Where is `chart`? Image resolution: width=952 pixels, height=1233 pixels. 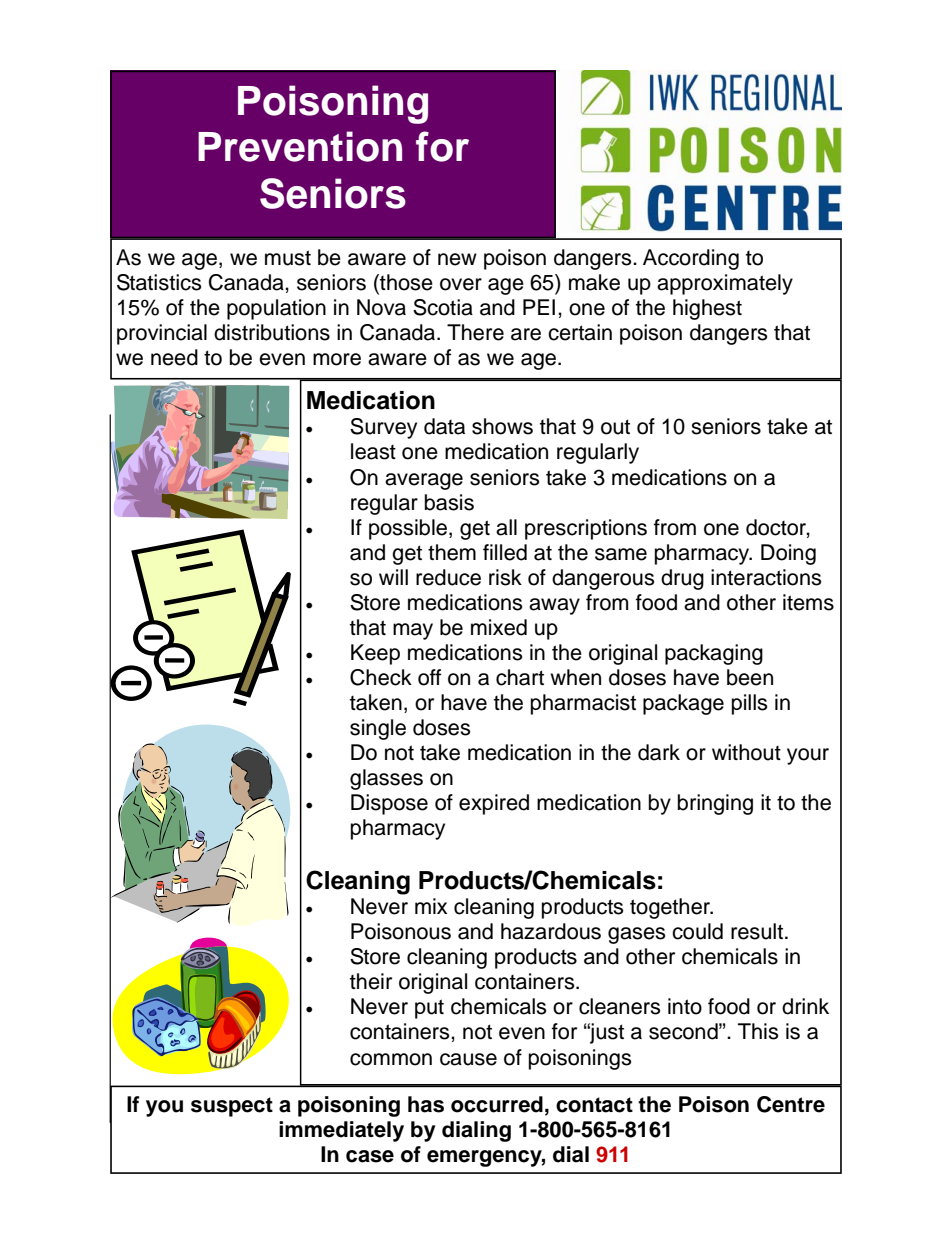
chart is located at coordinates (520, 677).
